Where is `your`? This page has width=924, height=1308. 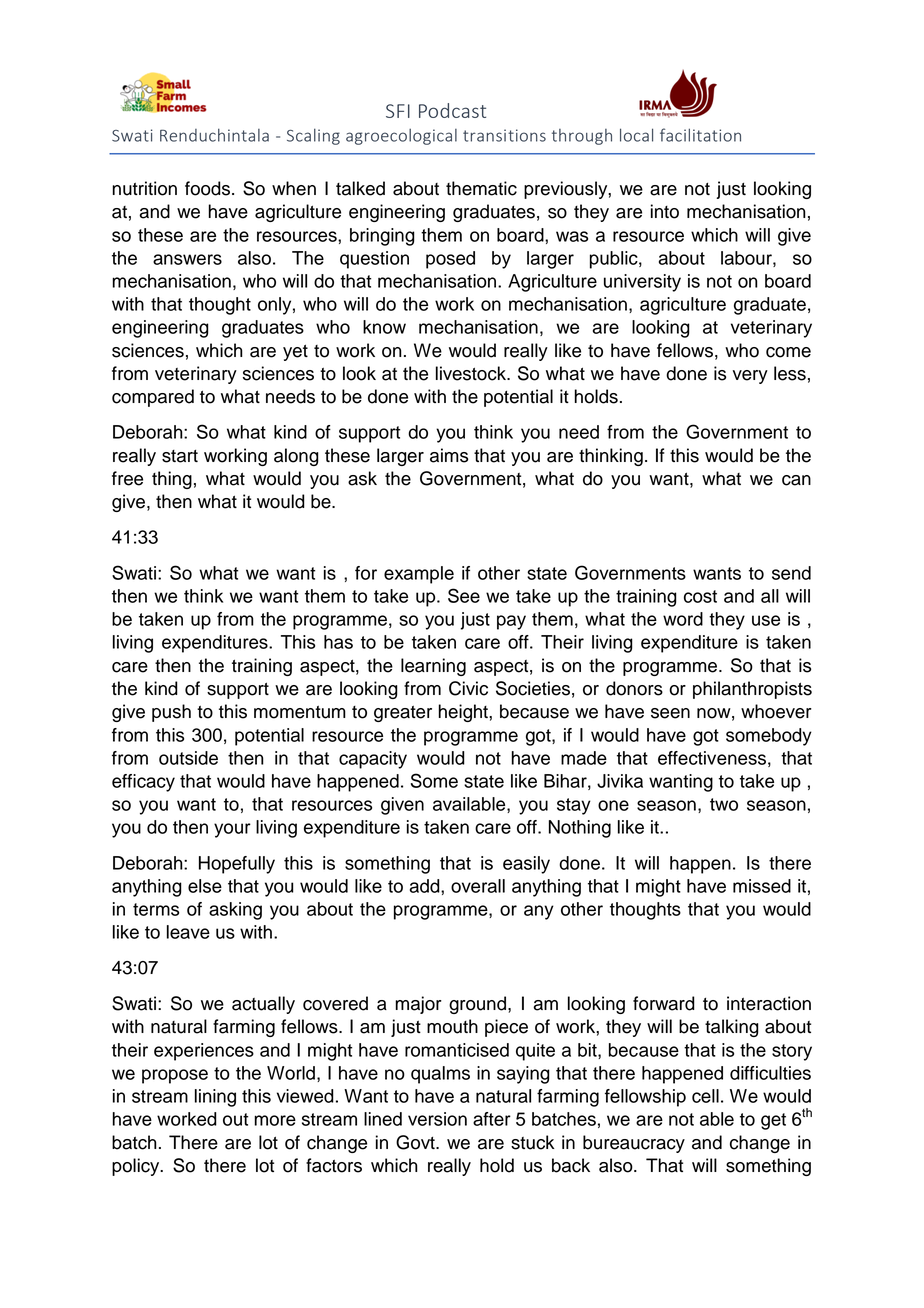 your is located at coordinates (232, 830).
